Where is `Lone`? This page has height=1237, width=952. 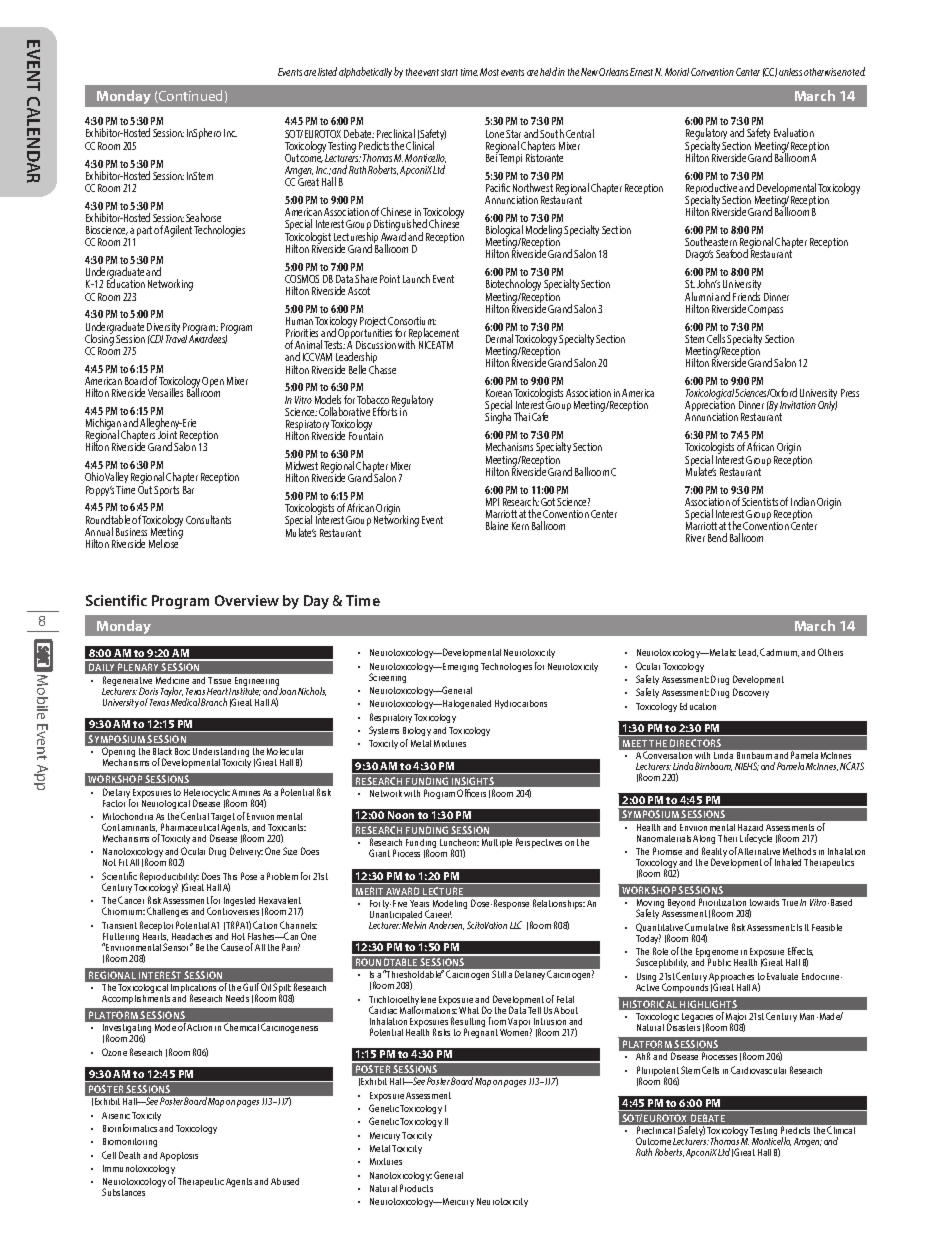
Lone is located at coordinates (495, 134).
